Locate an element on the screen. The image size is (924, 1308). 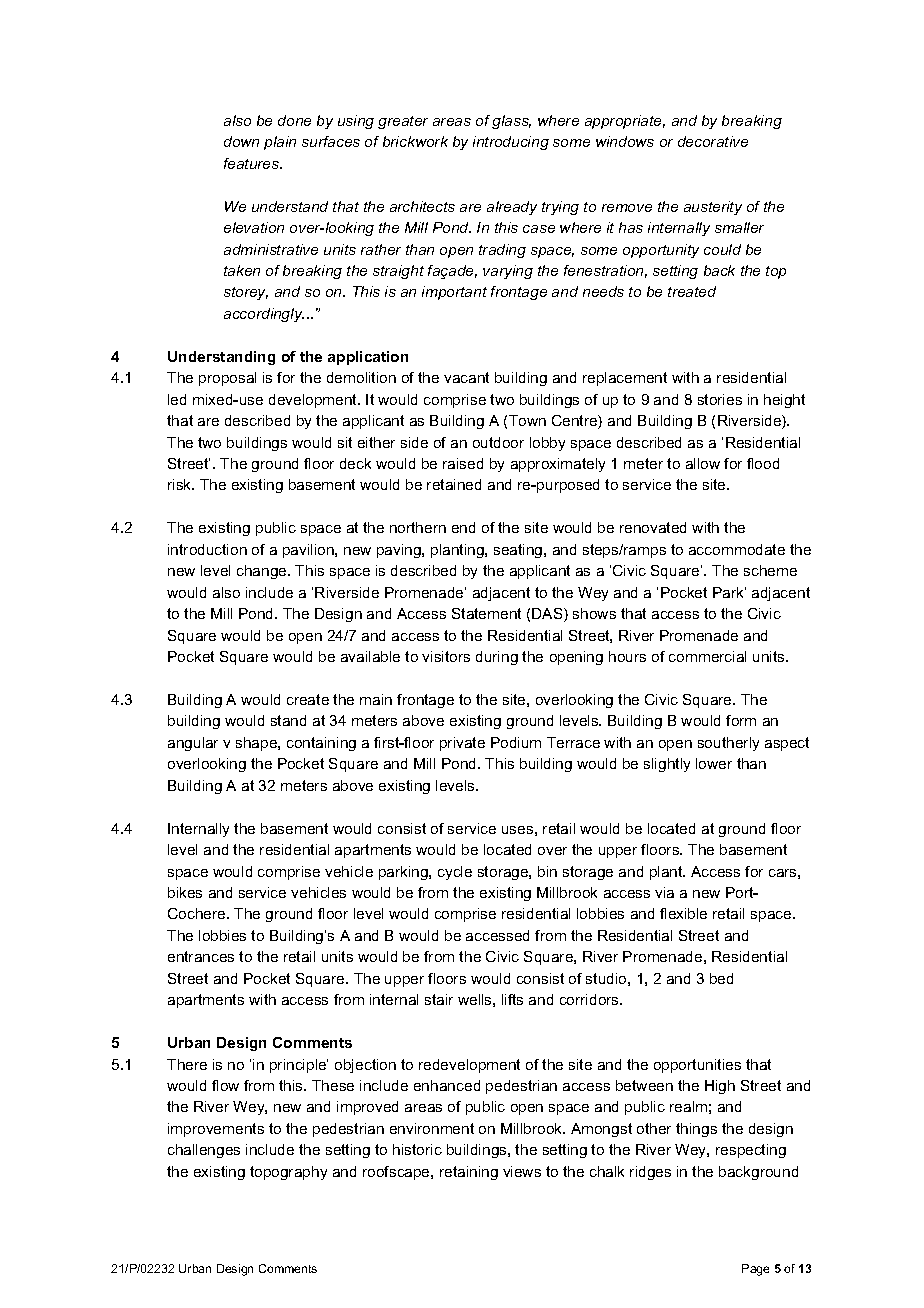
decorative is located at coordinates (713, 141).
